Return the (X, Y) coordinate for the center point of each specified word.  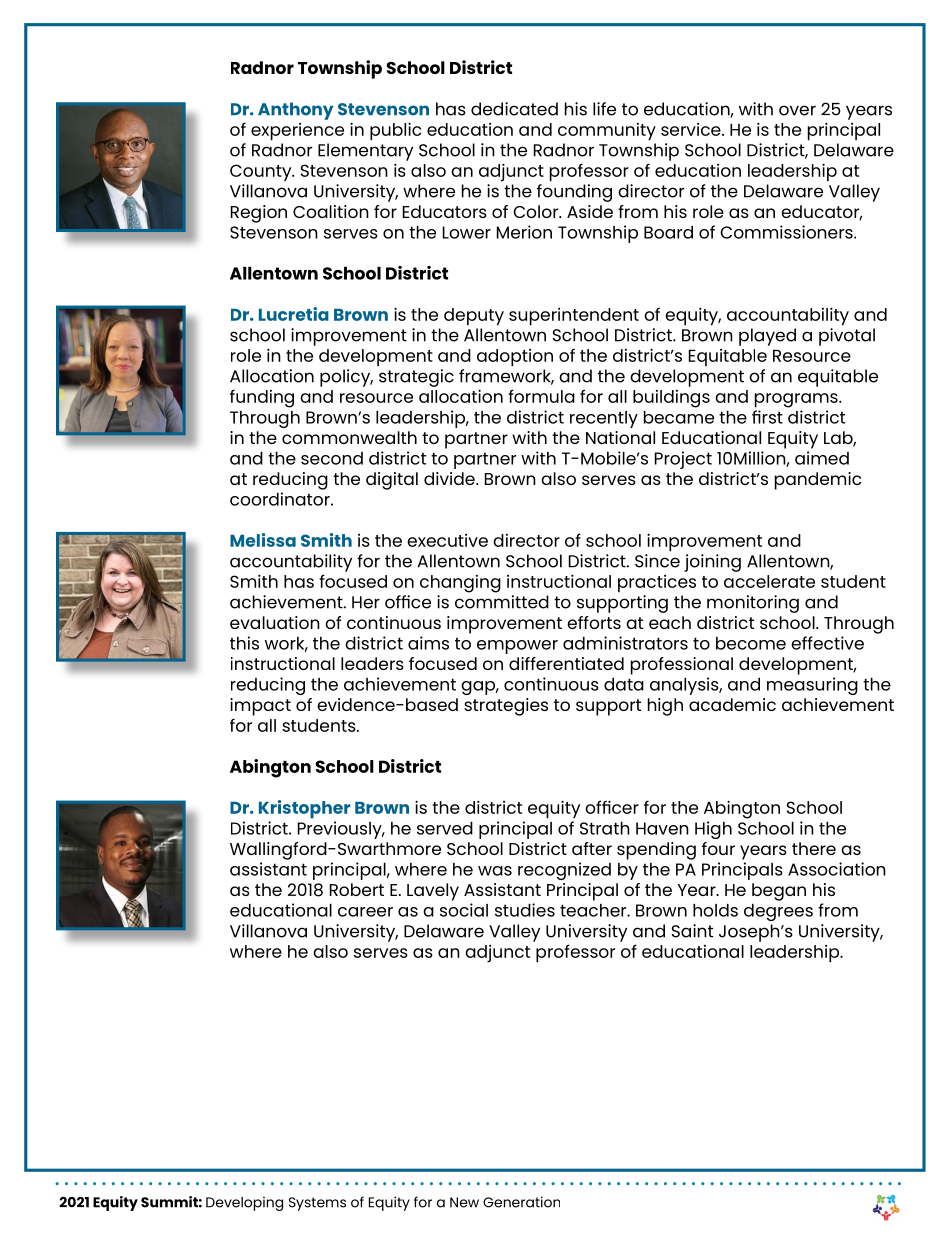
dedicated (514, 109)
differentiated (566, 663)
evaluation (275, 622)
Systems (317, 1204)
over (797, 110)
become (751, 643)
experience (297, 132)
